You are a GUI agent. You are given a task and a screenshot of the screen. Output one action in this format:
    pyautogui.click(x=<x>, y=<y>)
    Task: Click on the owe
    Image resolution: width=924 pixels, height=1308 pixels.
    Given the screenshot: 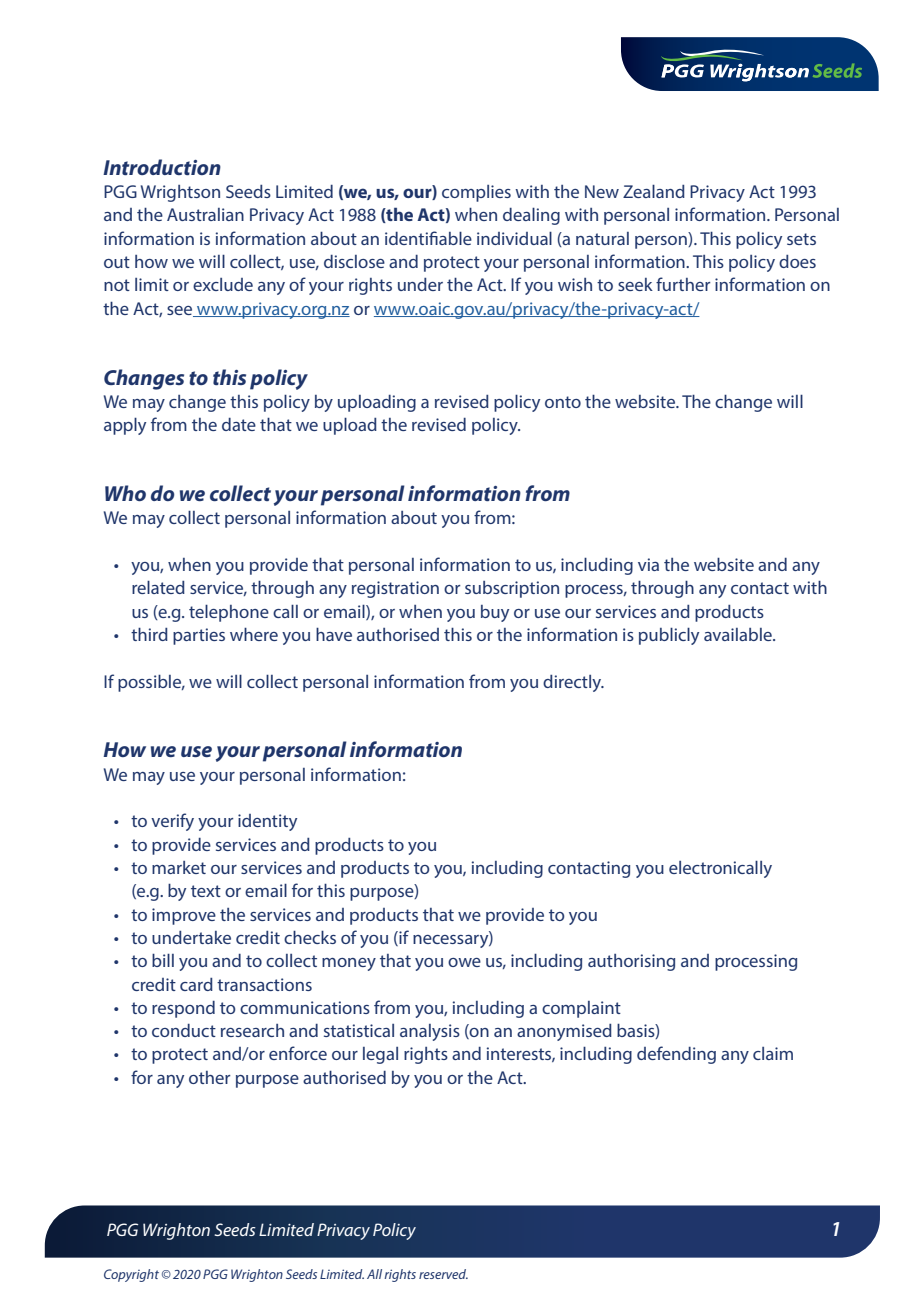 What is the action you would take?
    pyautogui.click(x=464, y=962)
